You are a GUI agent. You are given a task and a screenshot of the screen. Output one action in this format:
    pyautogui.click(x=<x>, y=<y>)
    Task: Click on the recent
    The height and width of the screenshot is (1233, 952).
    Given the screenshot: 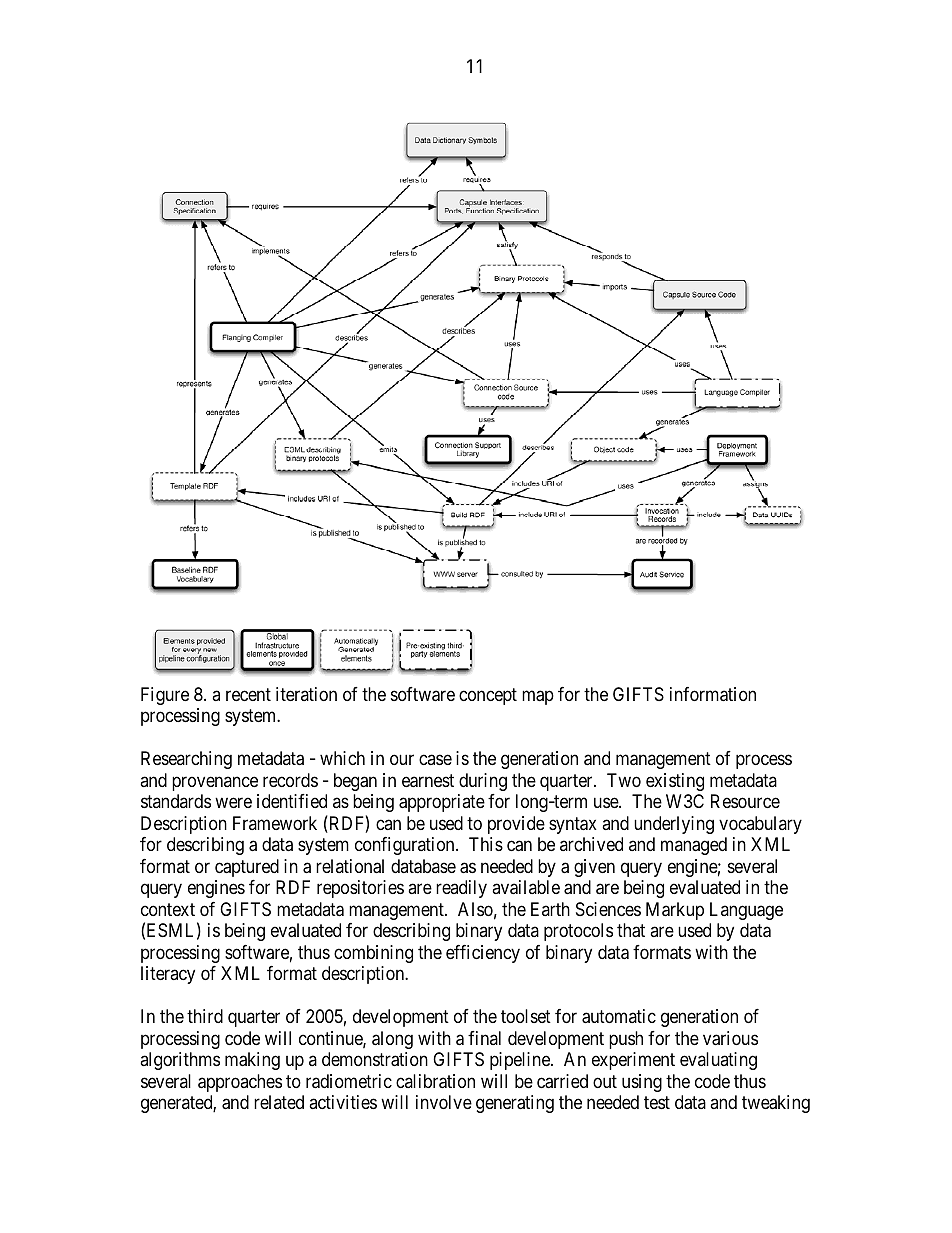 What is the action you would take?
    pyautogui.click(x=248, y=694)
